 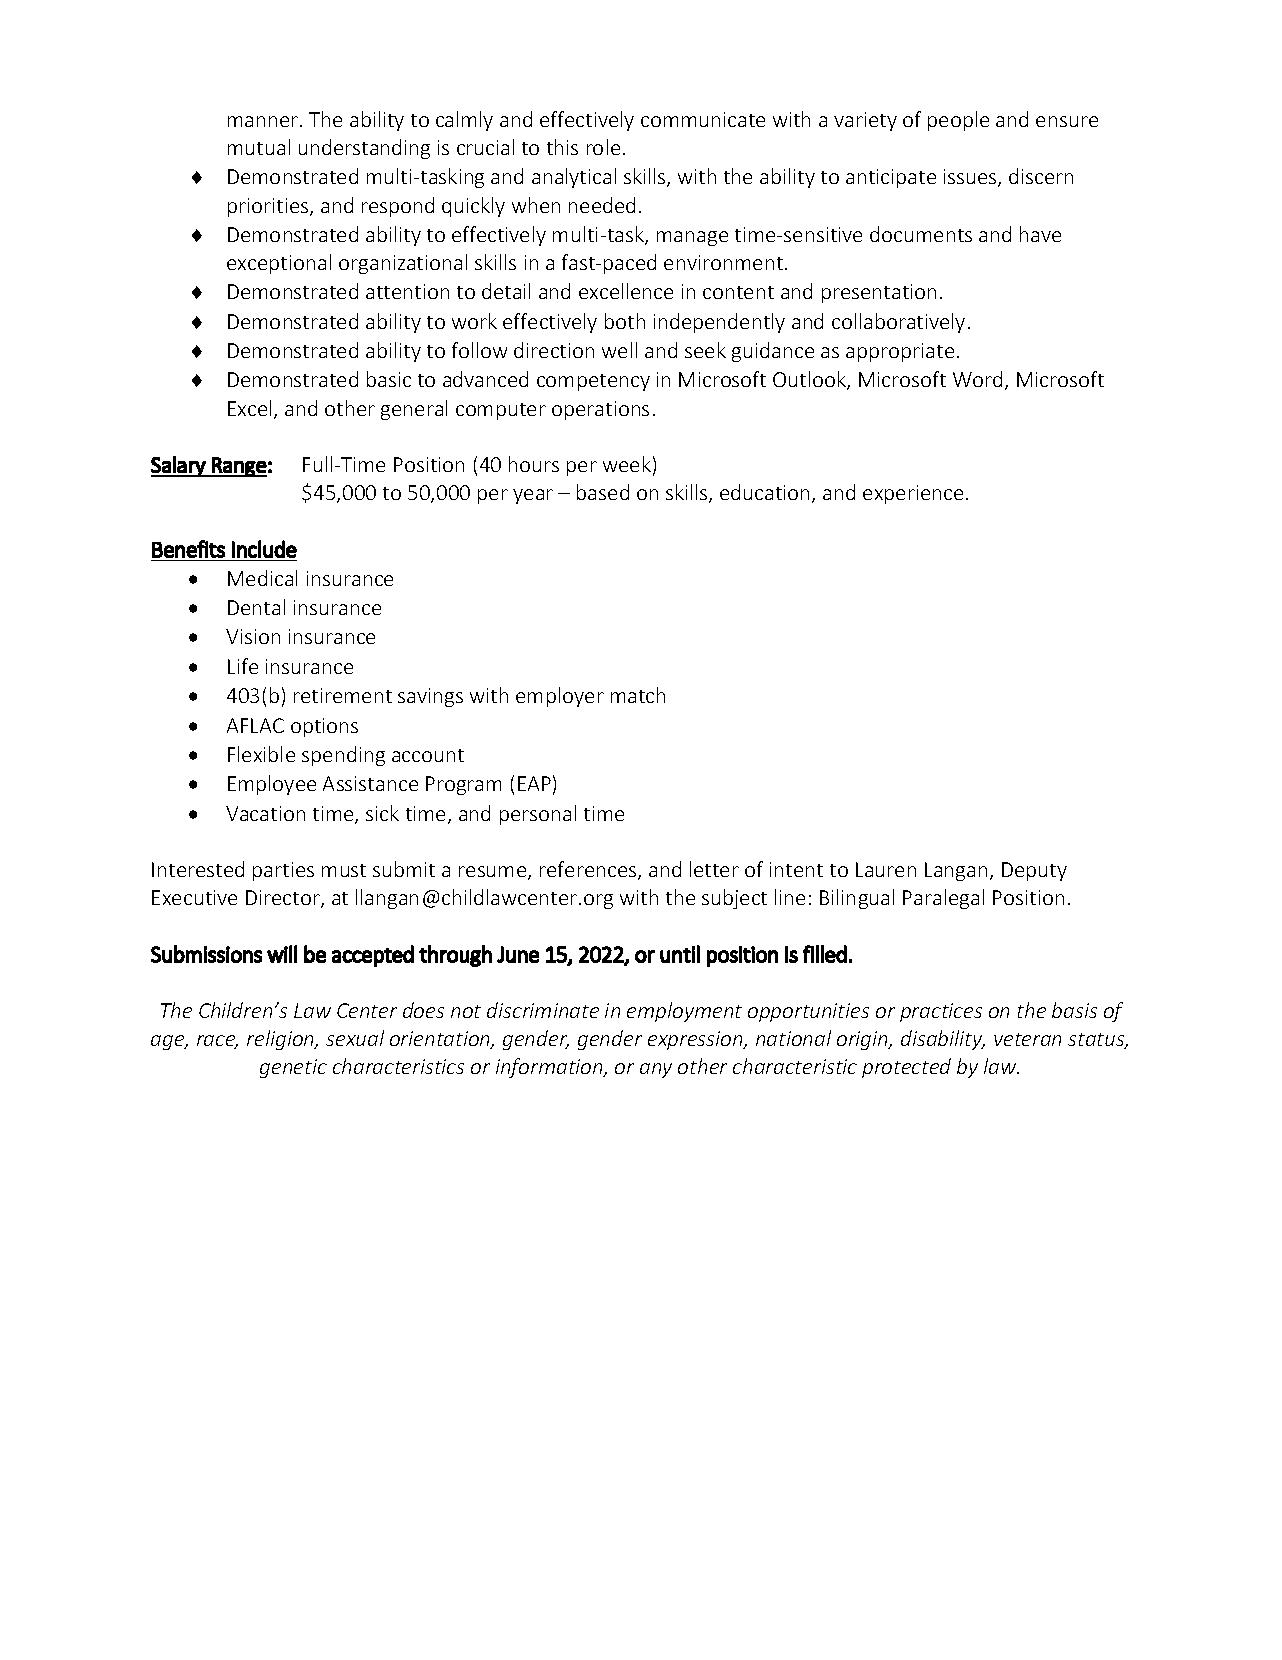 What do you see at coordinates (1034, 871) in the screenshot?
I see `Deputy` at bounding box center [1034, 871].
